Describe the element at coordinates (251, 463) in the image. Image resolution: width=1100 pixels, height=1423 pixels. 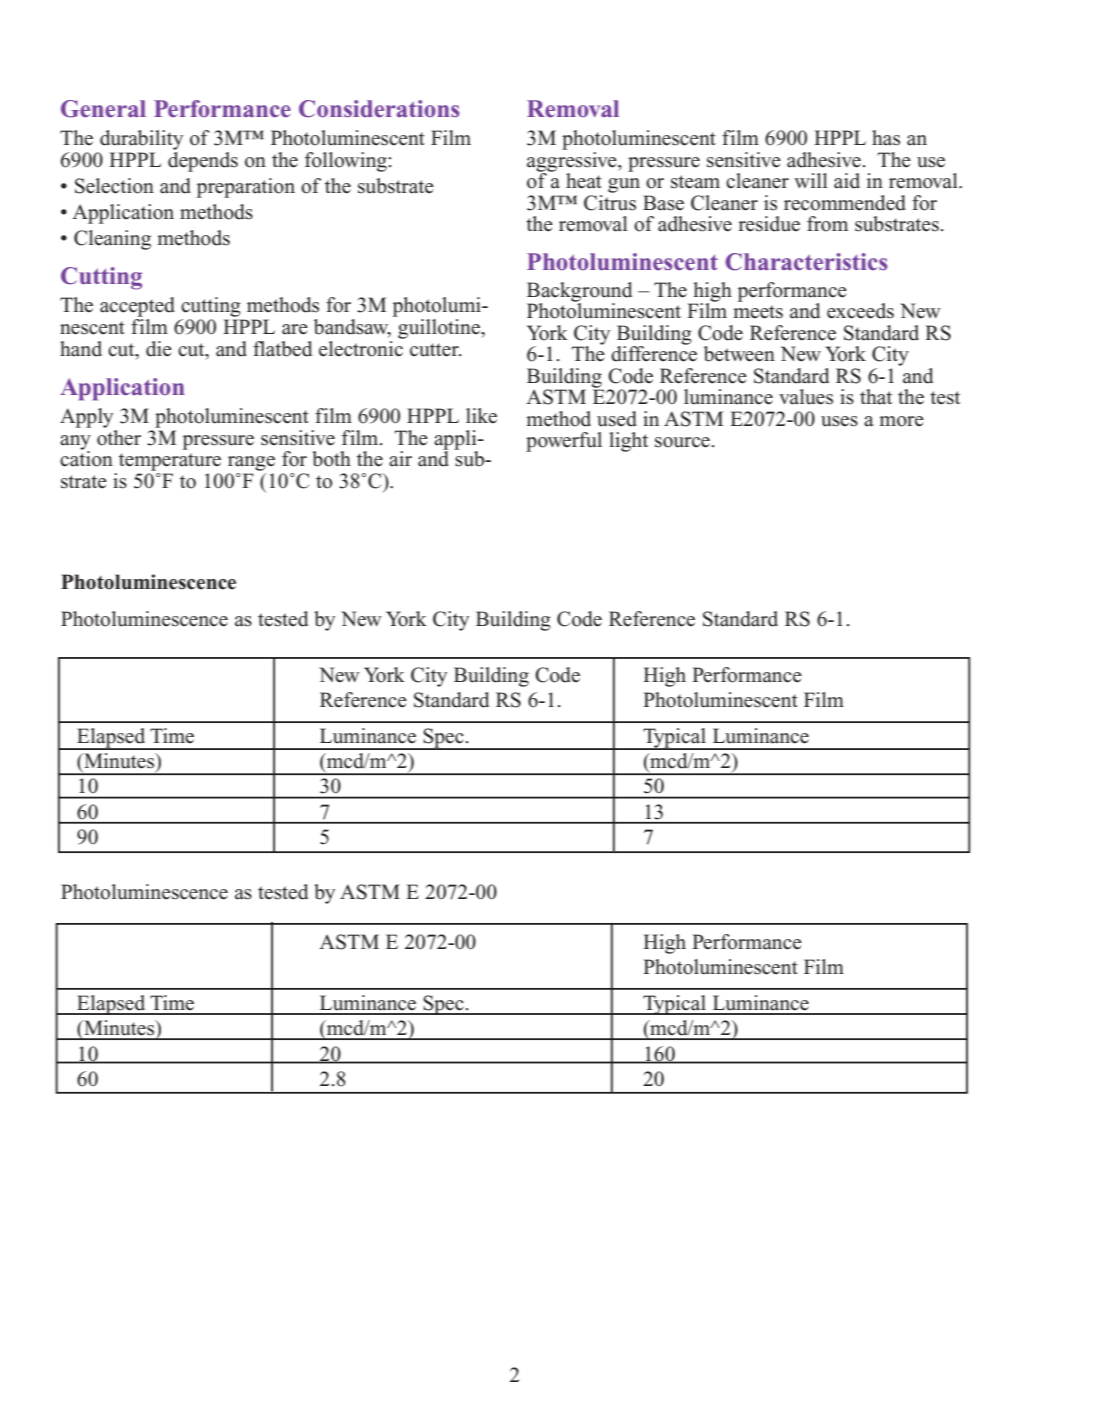
I see `range` at that location.
